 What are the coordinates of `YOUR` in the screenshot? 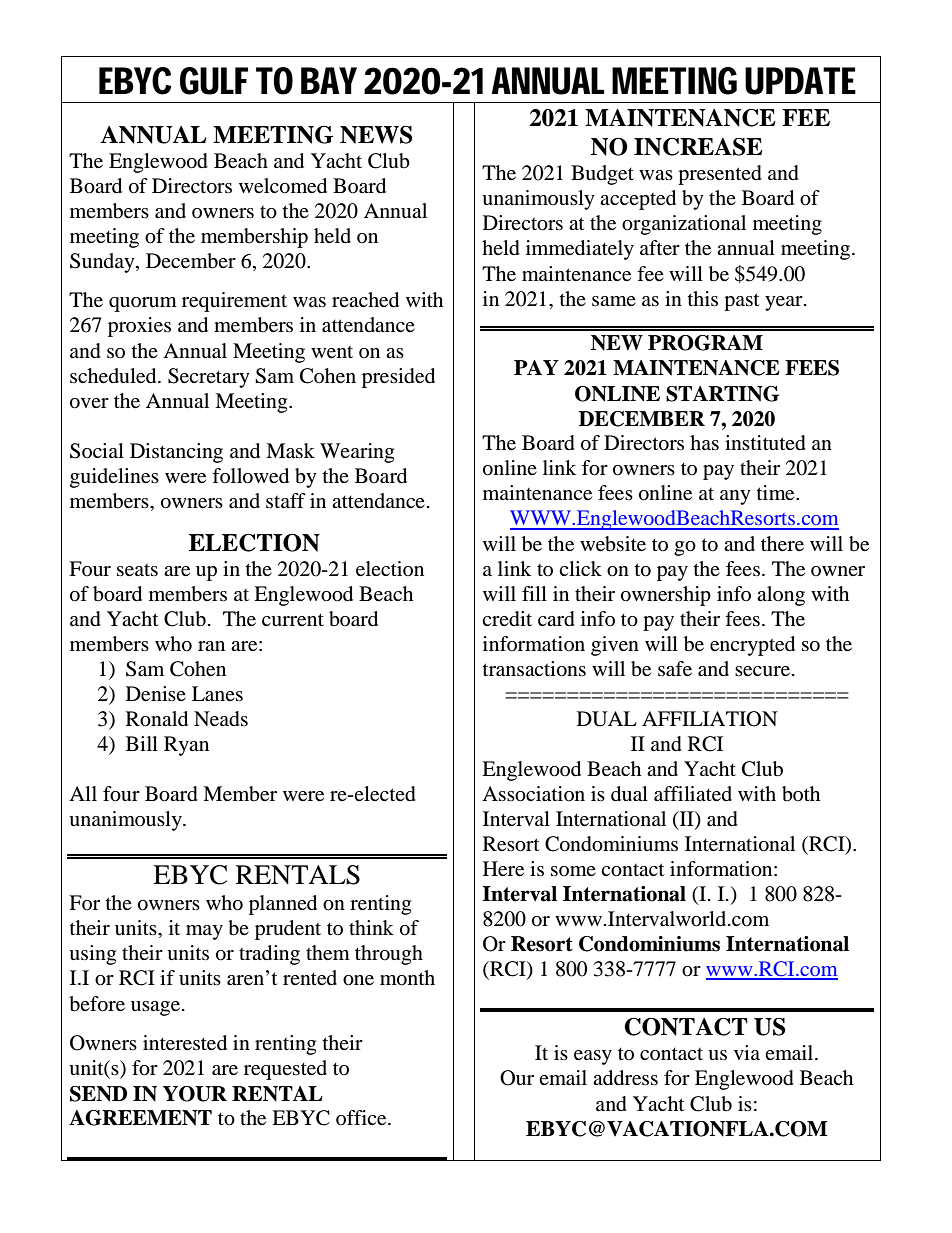 It's located at (195, 1094).
